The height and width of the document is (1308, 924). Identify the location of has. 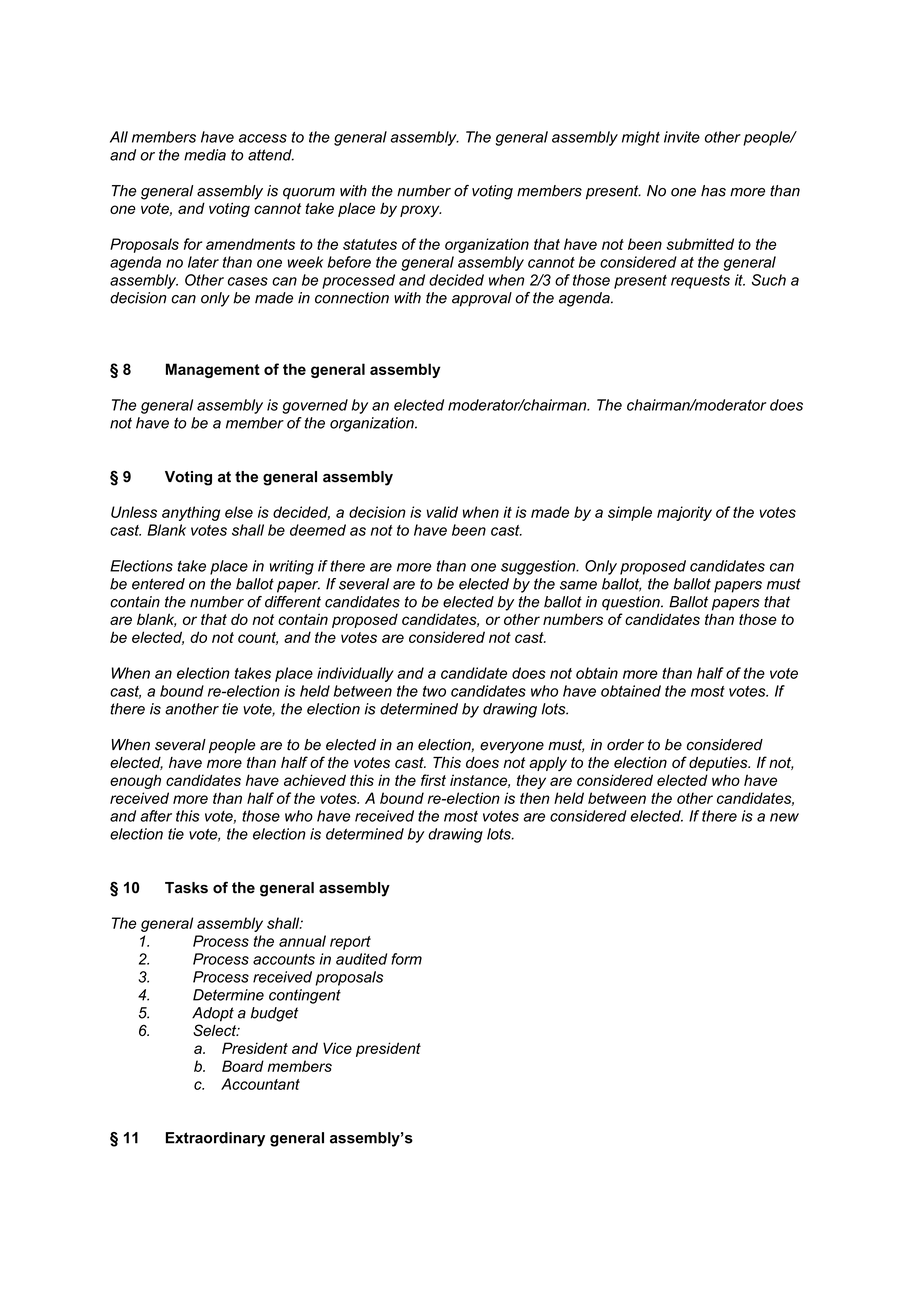
(713, 191).
